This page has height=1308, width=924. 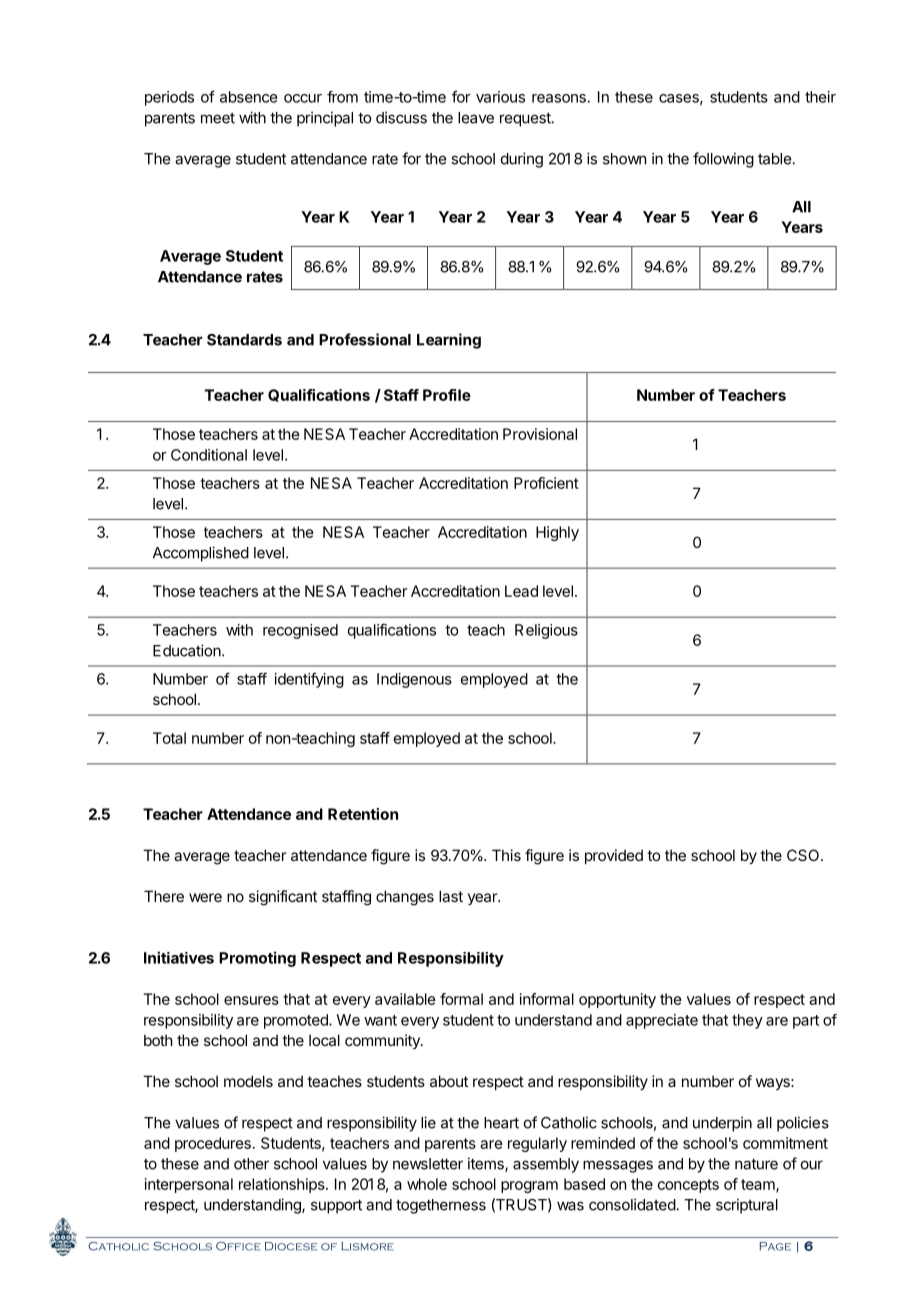 What do you see at coordinates (723, 160) in the page?
I see `following` at bounding box center [723, 160].
